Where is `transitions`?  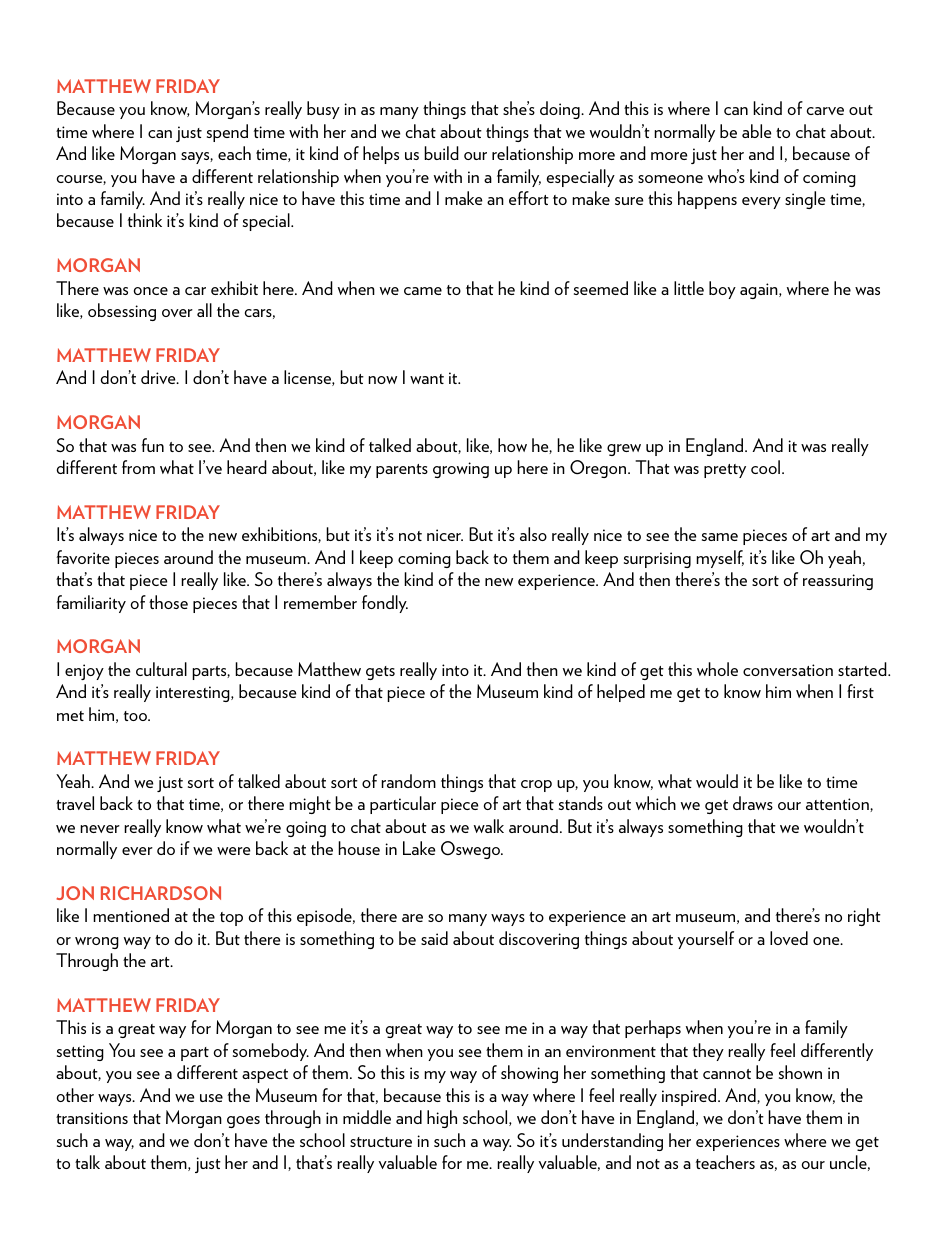
transitions is located at coordinates (92, 1118).
